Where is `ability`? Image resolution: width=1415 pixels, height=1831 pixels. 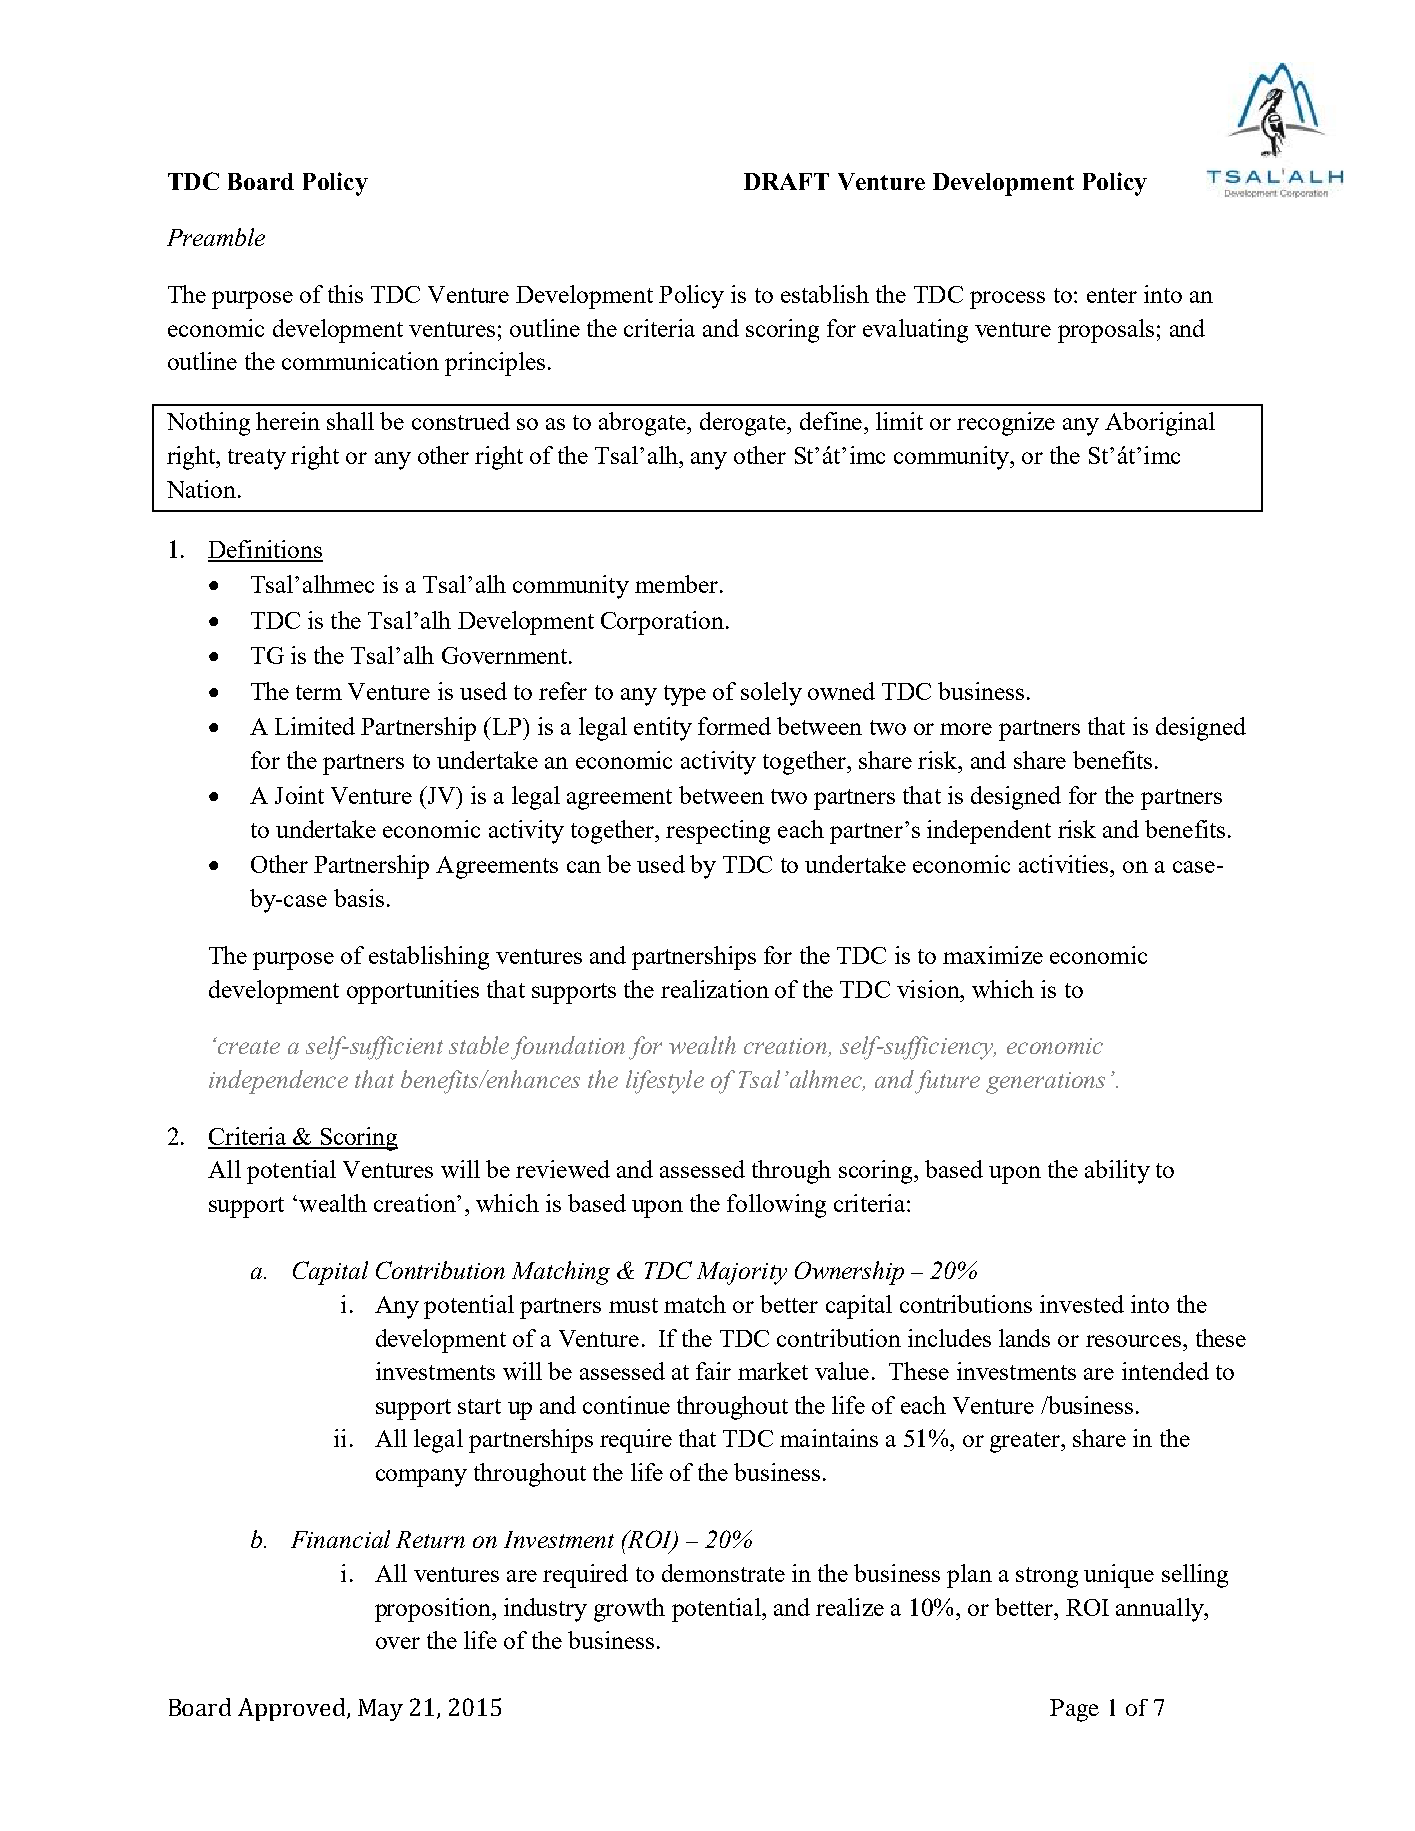
ability is located at coordinates (1117, 1172).
